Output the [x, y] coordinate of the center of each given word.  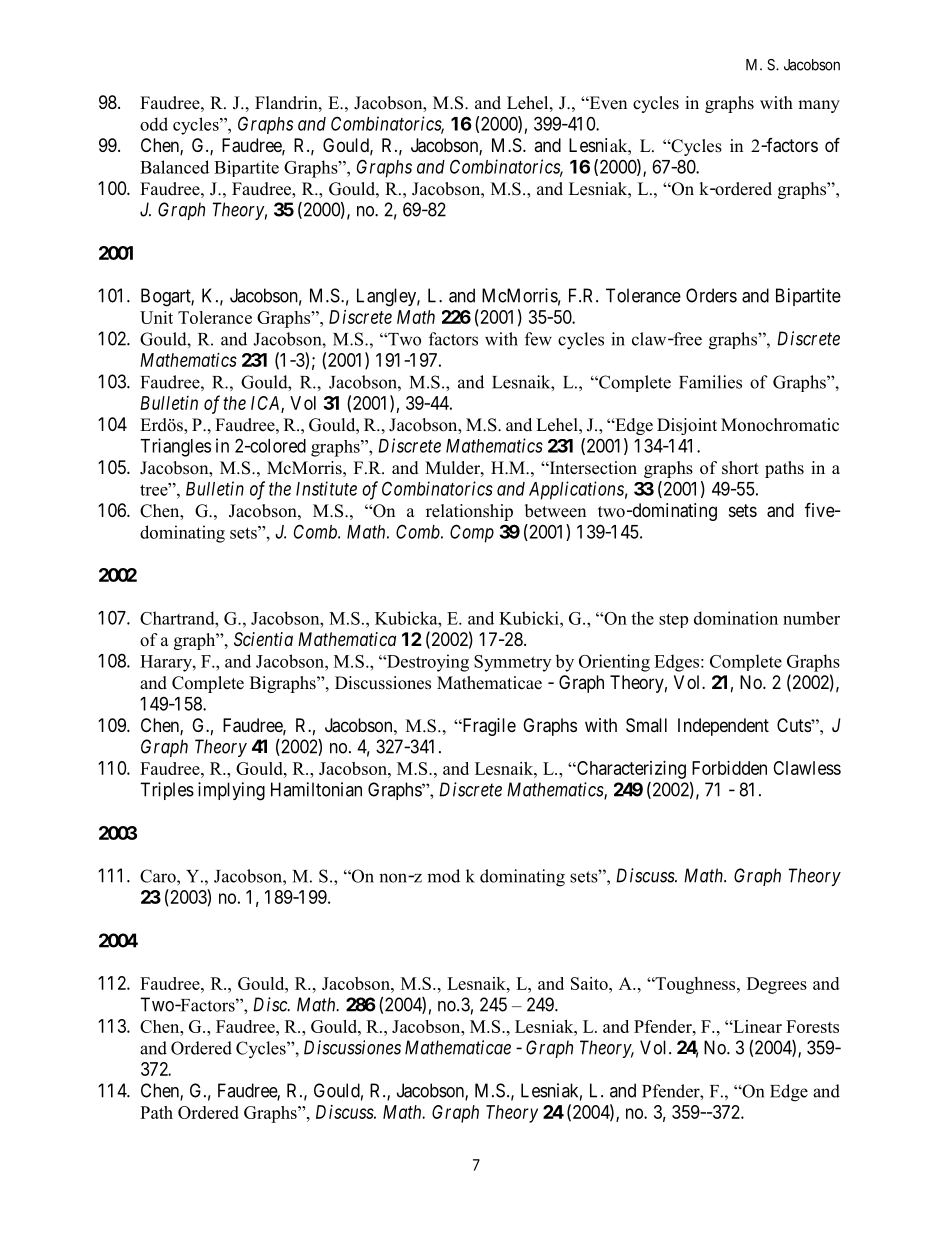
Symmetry [512, 663]
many [819, 106]
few [538, 339]
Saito [590, 983]
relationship [469, 512]
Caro [159, 876]
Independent [723, 727]
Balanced [174, 167]
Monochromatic [780, 425]
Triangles [175, 447]
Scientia [263, 639]
